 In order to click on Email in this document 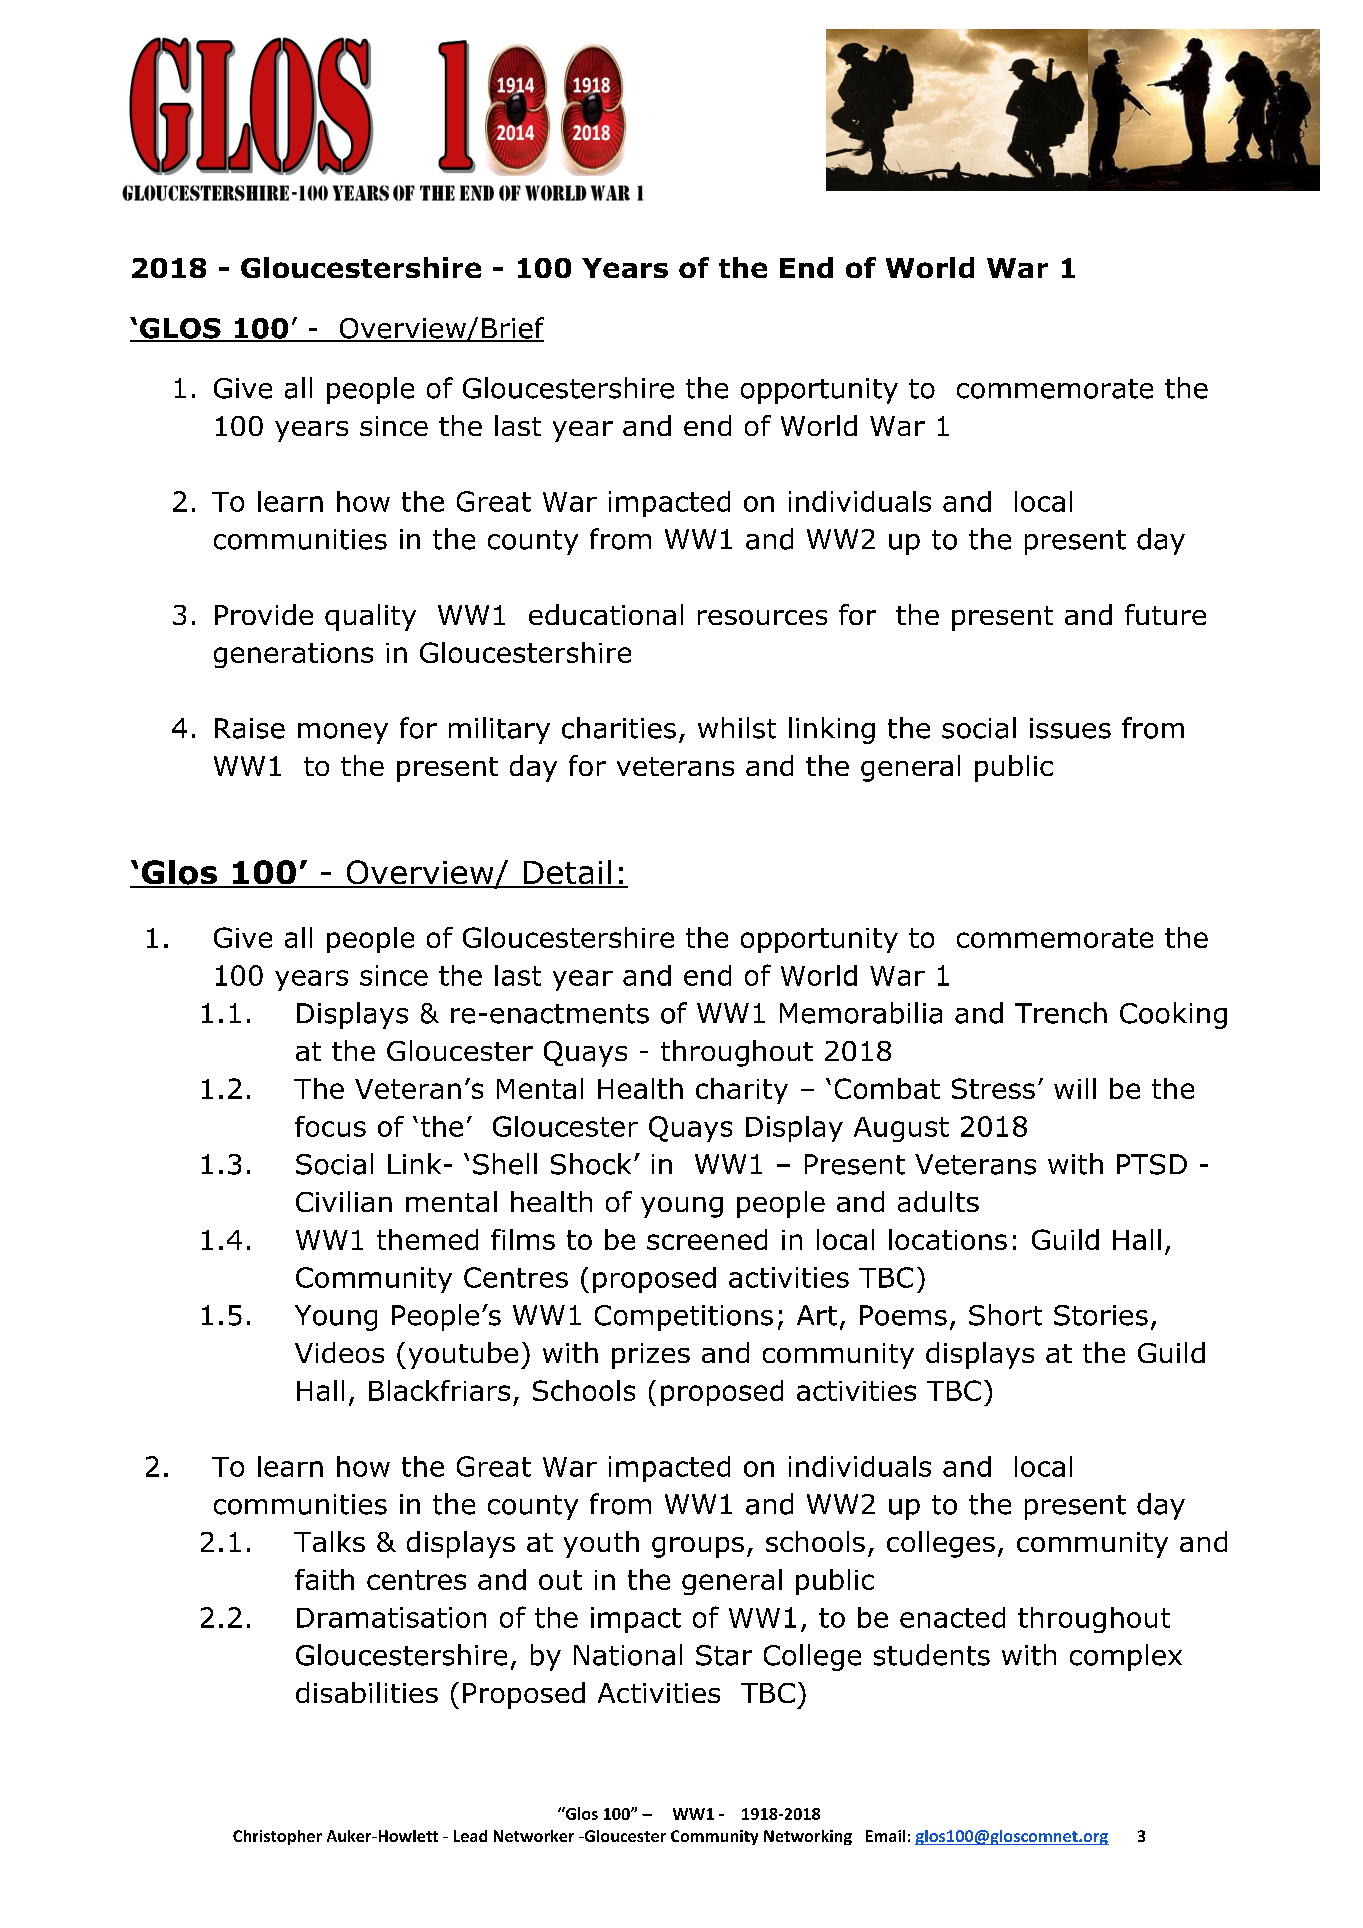, I will do `click(885, 1836)`.
